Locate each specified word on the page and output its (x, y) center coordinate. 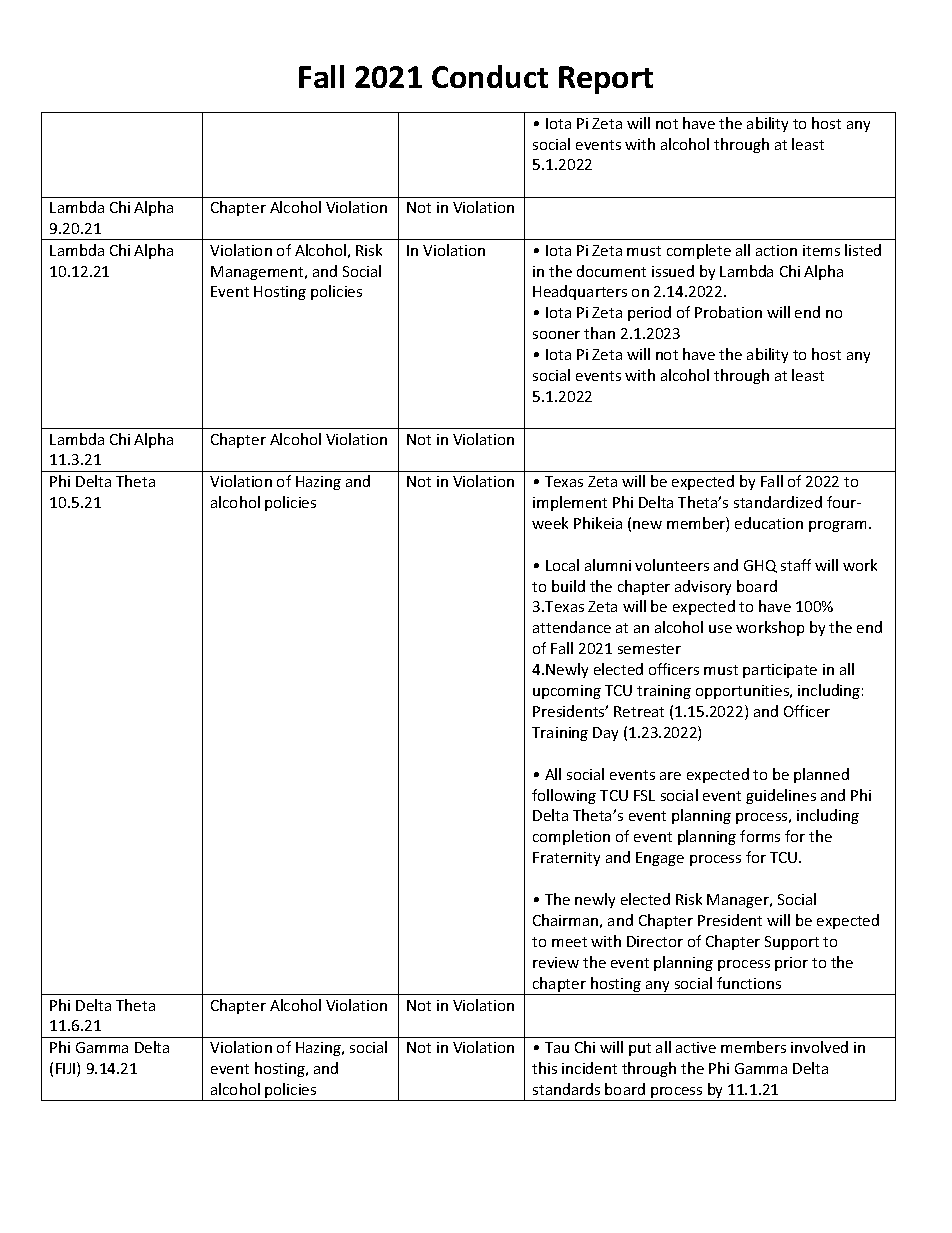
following (564, 796)
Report (606, 80)
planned (821, 775)
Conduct (490, 76)
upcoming (567, 692)
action (776, 250)
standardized (778, 502)
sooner (556, 335)
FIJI (67, 1069)
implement (570, 503)
